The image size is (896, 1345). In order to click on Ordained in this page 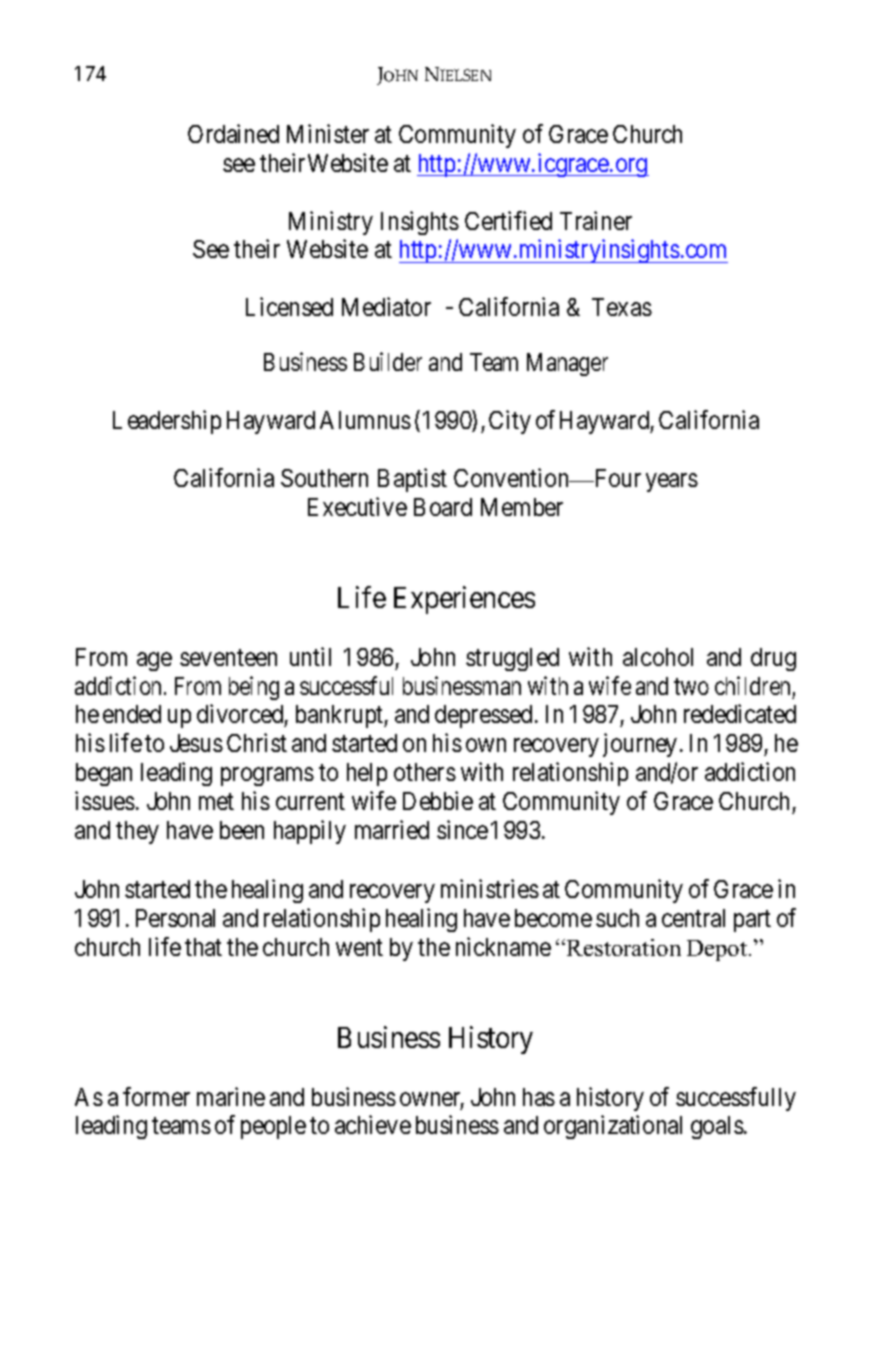, I will do `click(233, 133)`.
